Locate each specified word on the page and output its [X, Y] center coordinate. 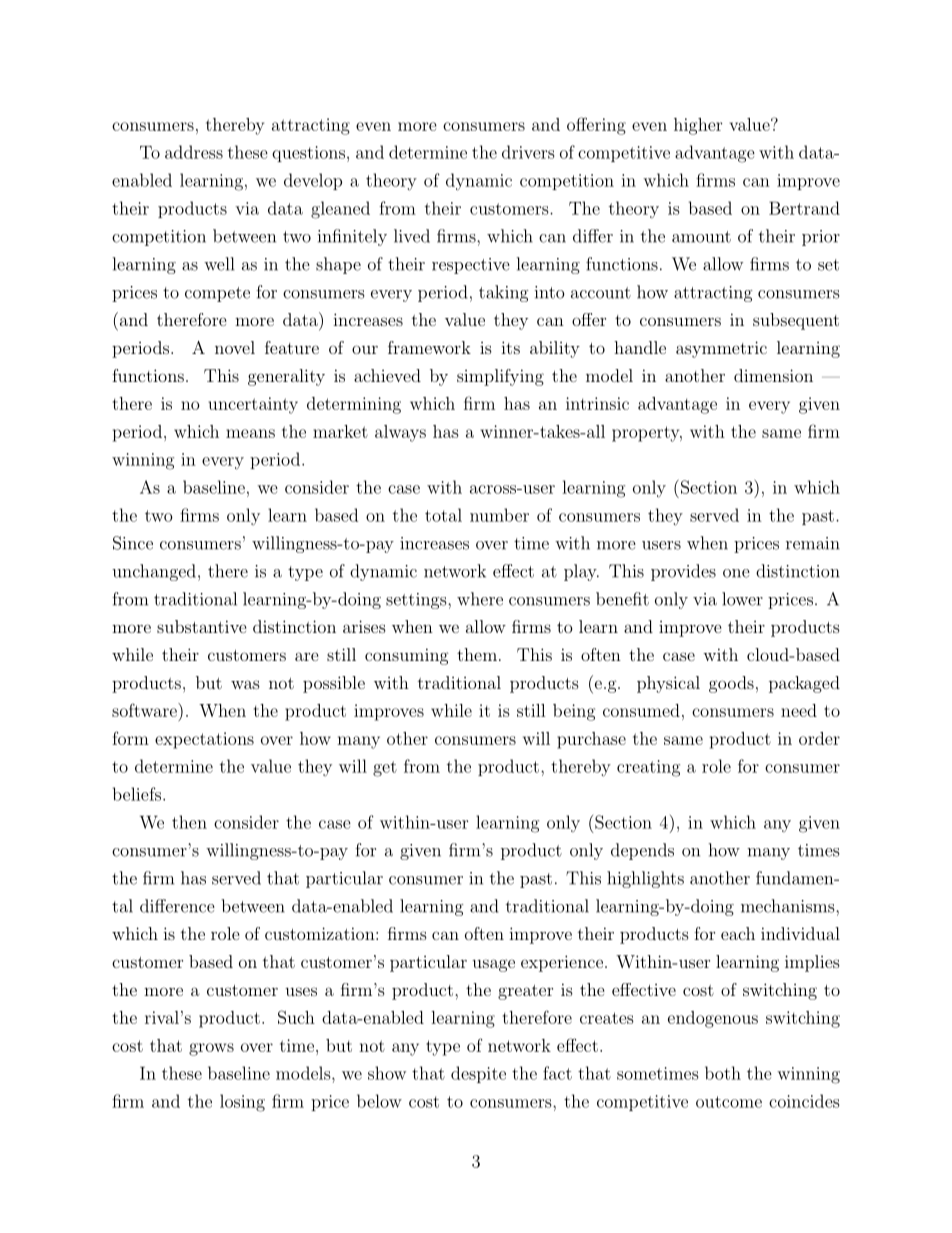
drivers [528, 152]
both [723, 1073]
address [194, 152]
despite [478, 1074]
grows [211, 1049]
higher [698, 126]
